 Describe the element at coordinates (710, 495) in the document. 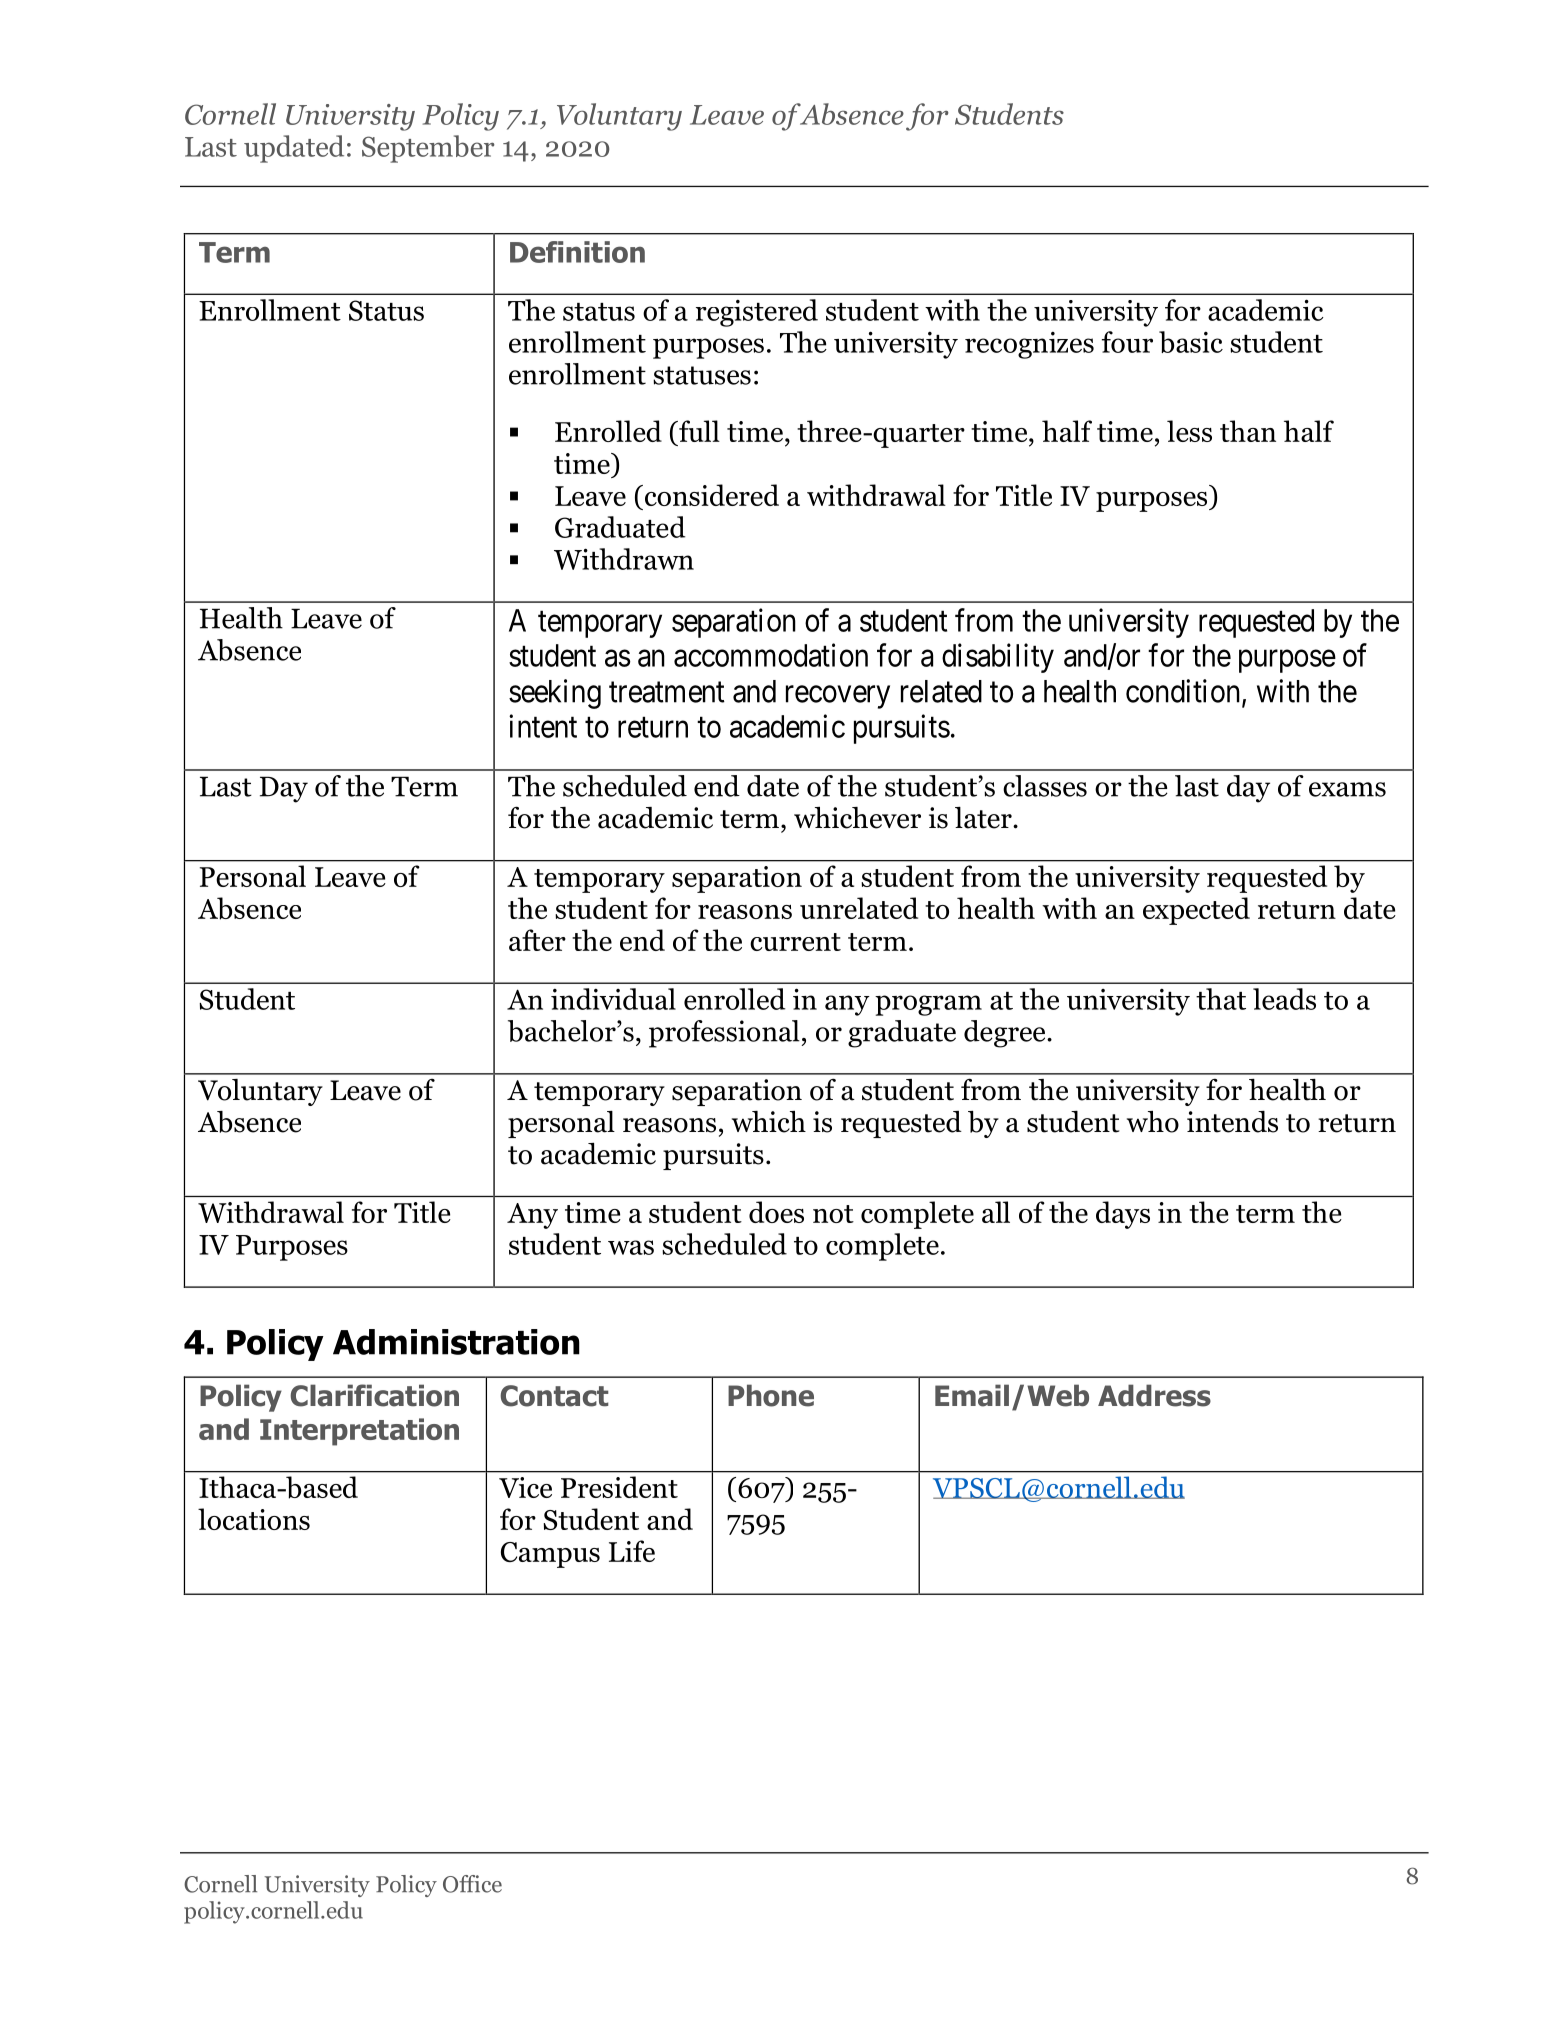

I see `considered` at that location.
